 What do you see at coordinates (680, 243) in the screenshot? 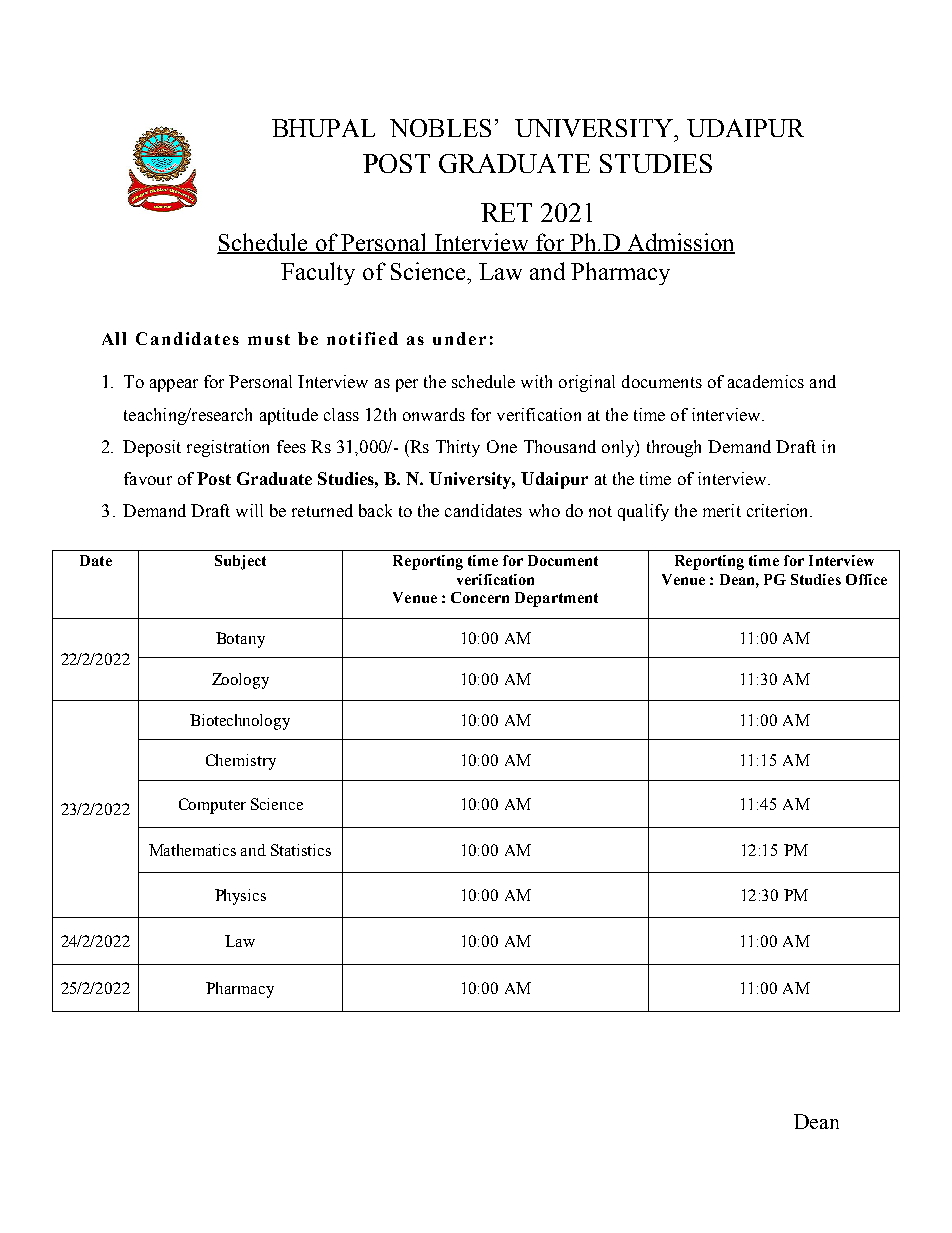
I see `Admission` at bounding box center [680, 243].
